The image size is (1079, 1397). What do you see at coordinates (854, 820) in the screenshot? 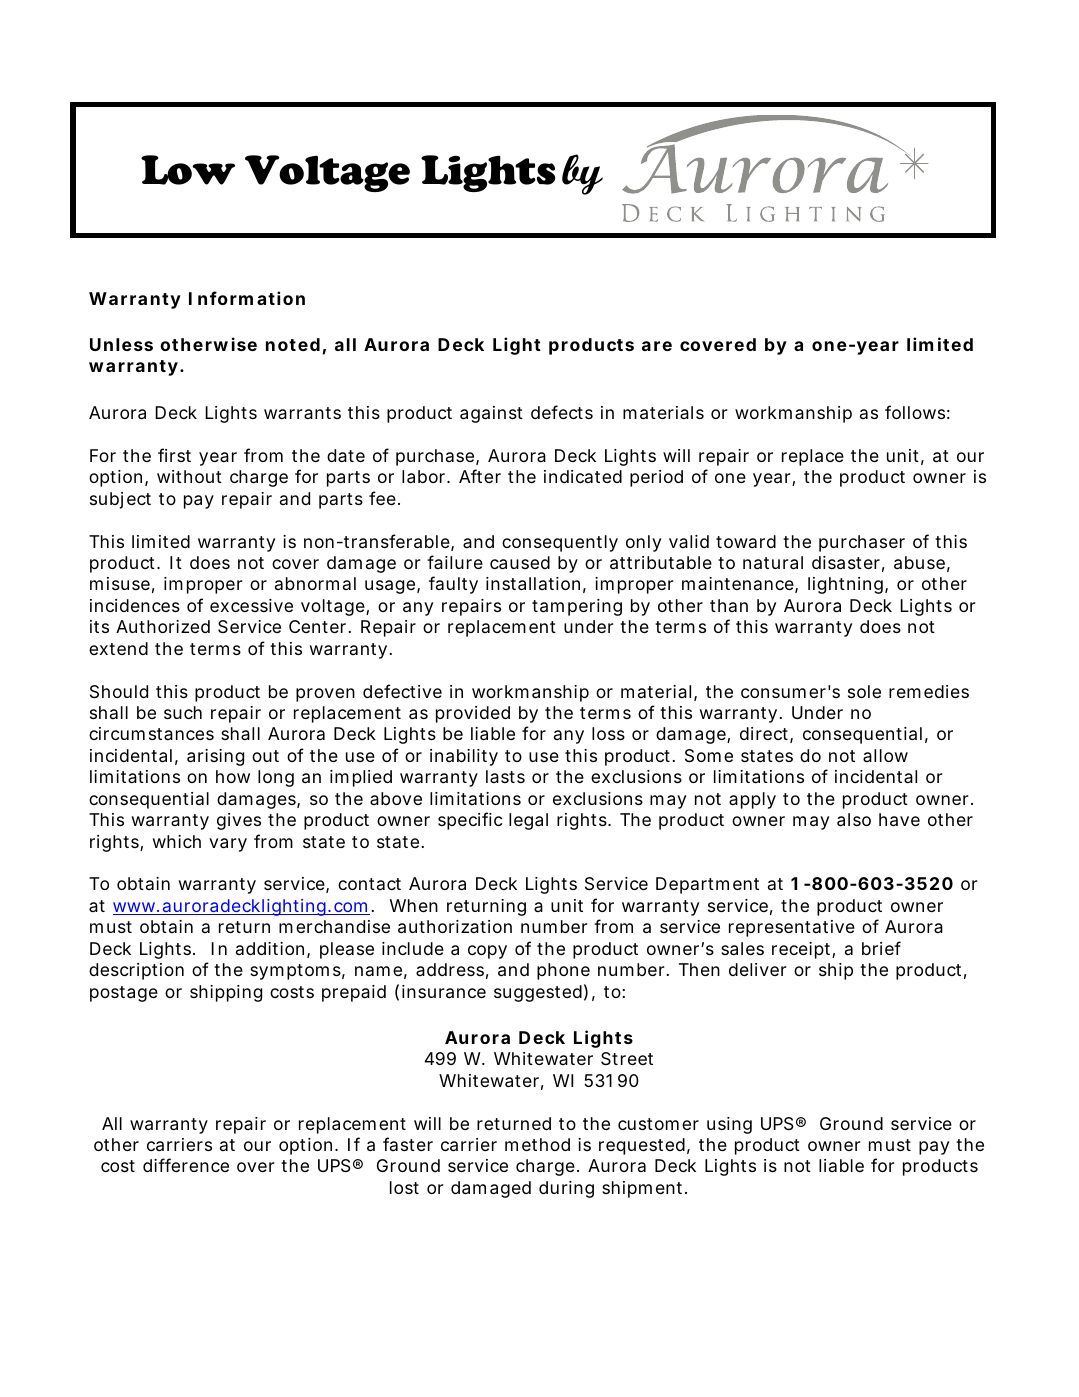
I see `also` at bounding box center [854, 820].
